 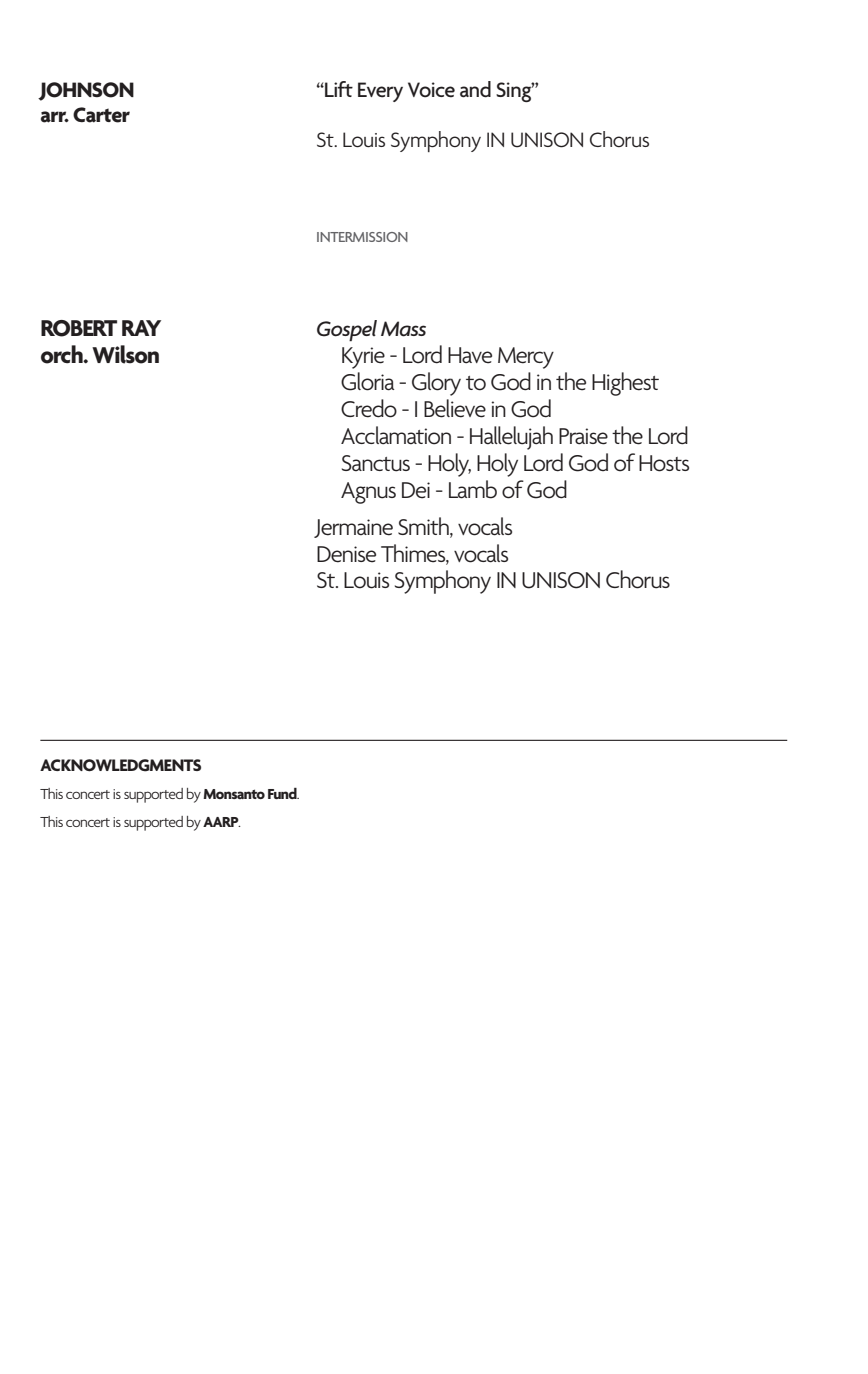 What do you see at coordinates (120, 765) in the image?
I see `ACKNOWLEDGMENTS` at bounding box center [120, 765].
